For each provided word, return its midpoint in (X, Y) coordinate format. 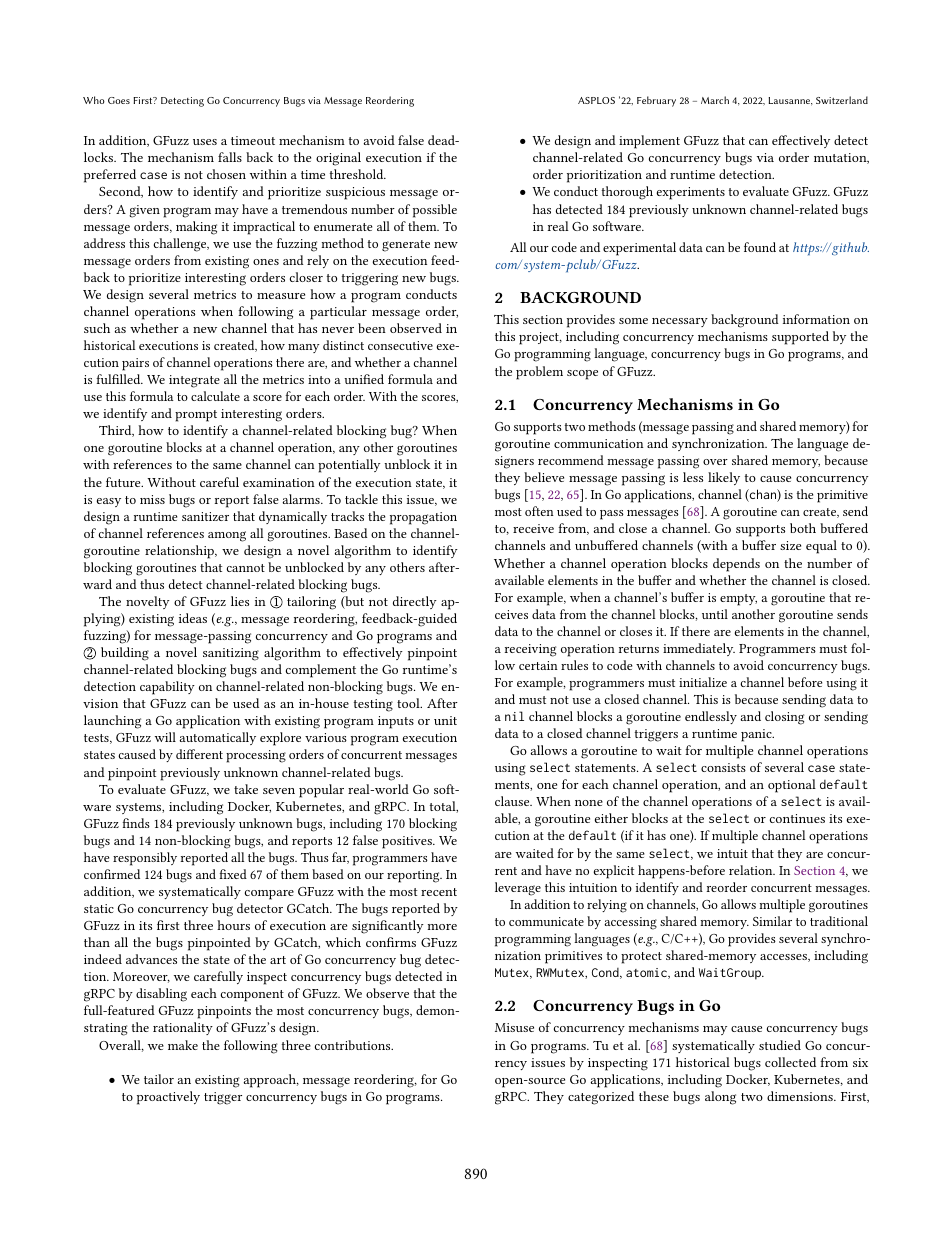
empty (738, 600)
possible (435, 211)
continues (797, 818)
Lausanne (790, 101)
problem (539, 373)
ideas (193, 618)
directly (415, 602)
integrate (194, 381)
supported (800, 338)
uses (205, 142)
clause (513, 801)
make (183, 1045)
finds (136, 823)
